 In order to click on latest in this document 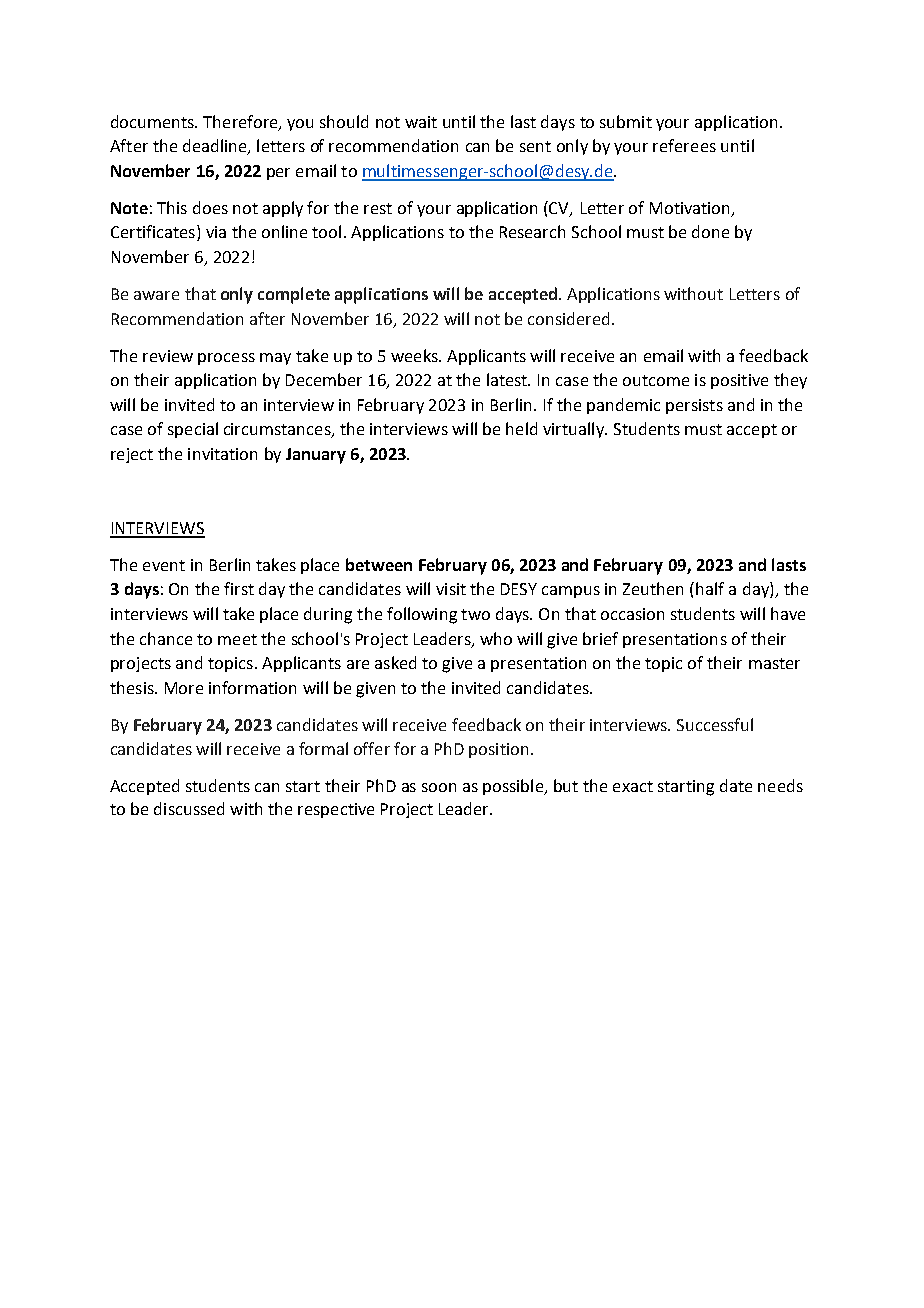, I will do `click(508, 379)`.
